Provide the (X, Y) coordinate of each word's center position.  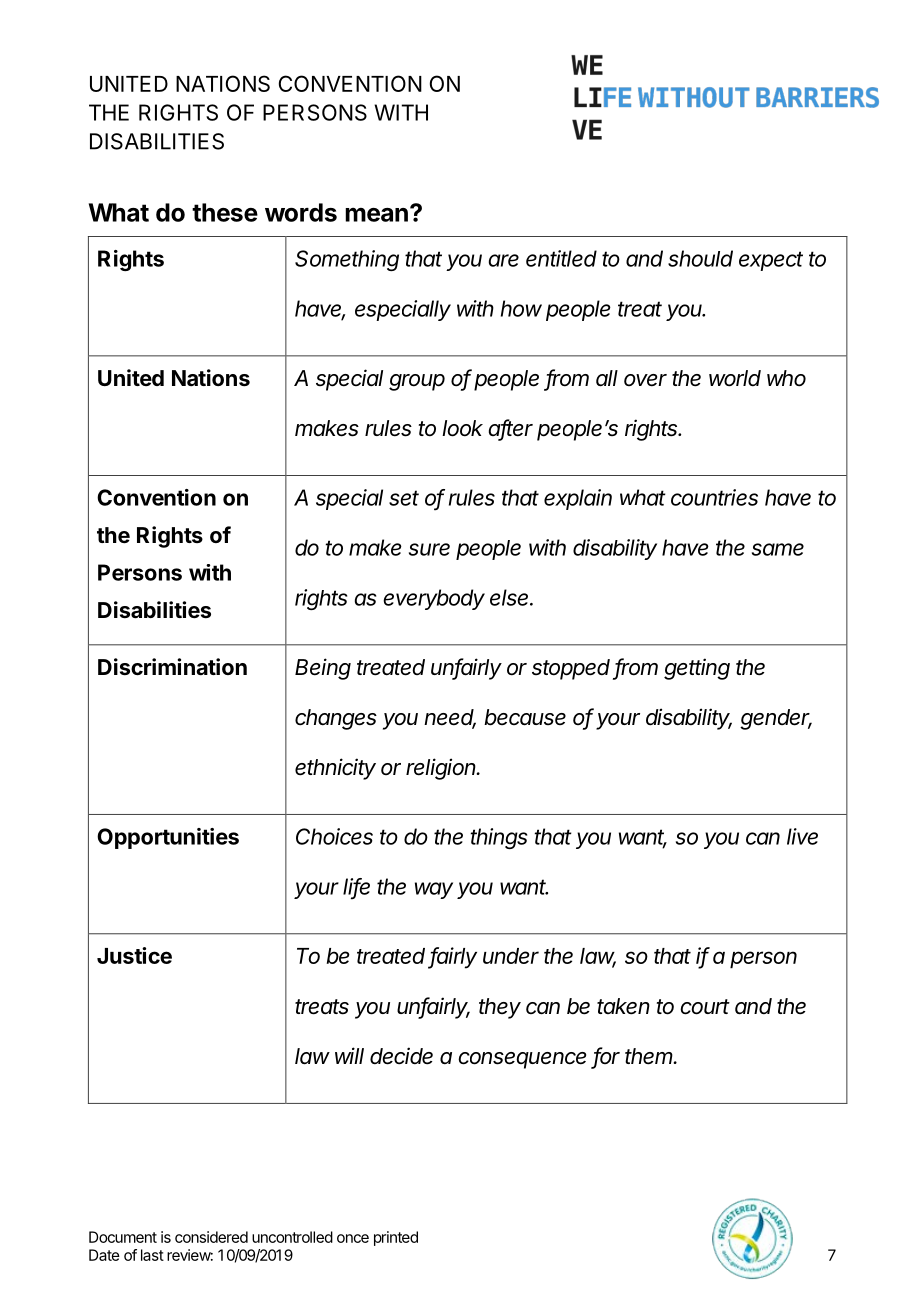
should (700, 258)
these (225, 212)
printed (396, 1238)
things (498, 838)
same (778, 549)
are (504, 260)
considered (211, 1237)
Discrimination (172, 667)
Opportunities (168, 838)
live (802, 836)
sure (429, 549)
